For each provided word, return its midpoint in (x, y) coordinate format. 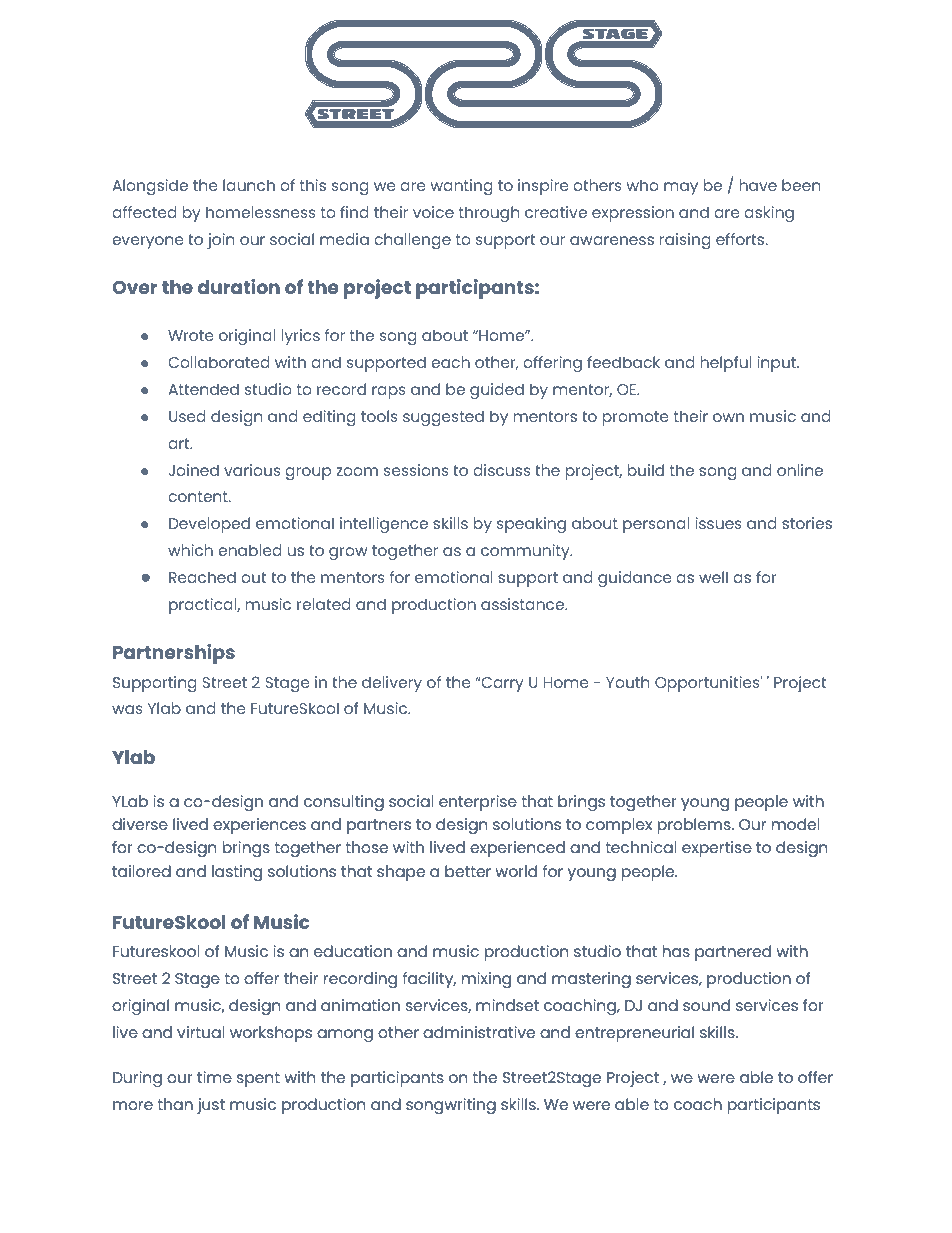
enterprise (478, 803)
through (489, 214)
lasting (237, 873)
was (127, 709)
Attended (203, 389)
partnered (733, 953)
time (214, 1077)
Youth (627, 682)
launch (249, 185)
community (526, 552)
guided (497, 391)
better (468, 871)
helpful (726, 364)
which (190, 550)
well (713, 577)
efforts (741, 239)
